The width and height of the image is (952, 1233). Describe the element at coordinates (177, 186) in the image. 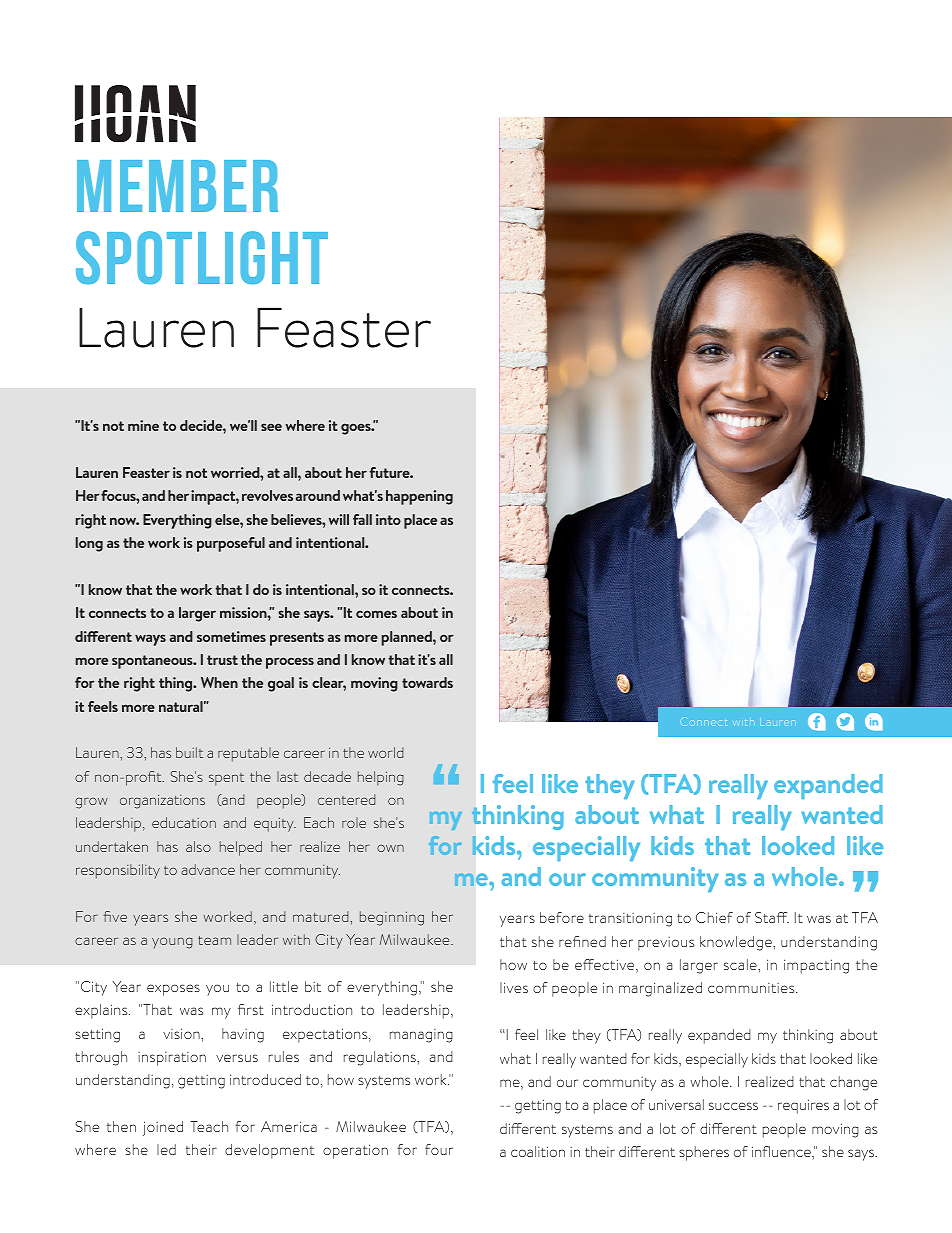

I see `MEMBER` at that location.
